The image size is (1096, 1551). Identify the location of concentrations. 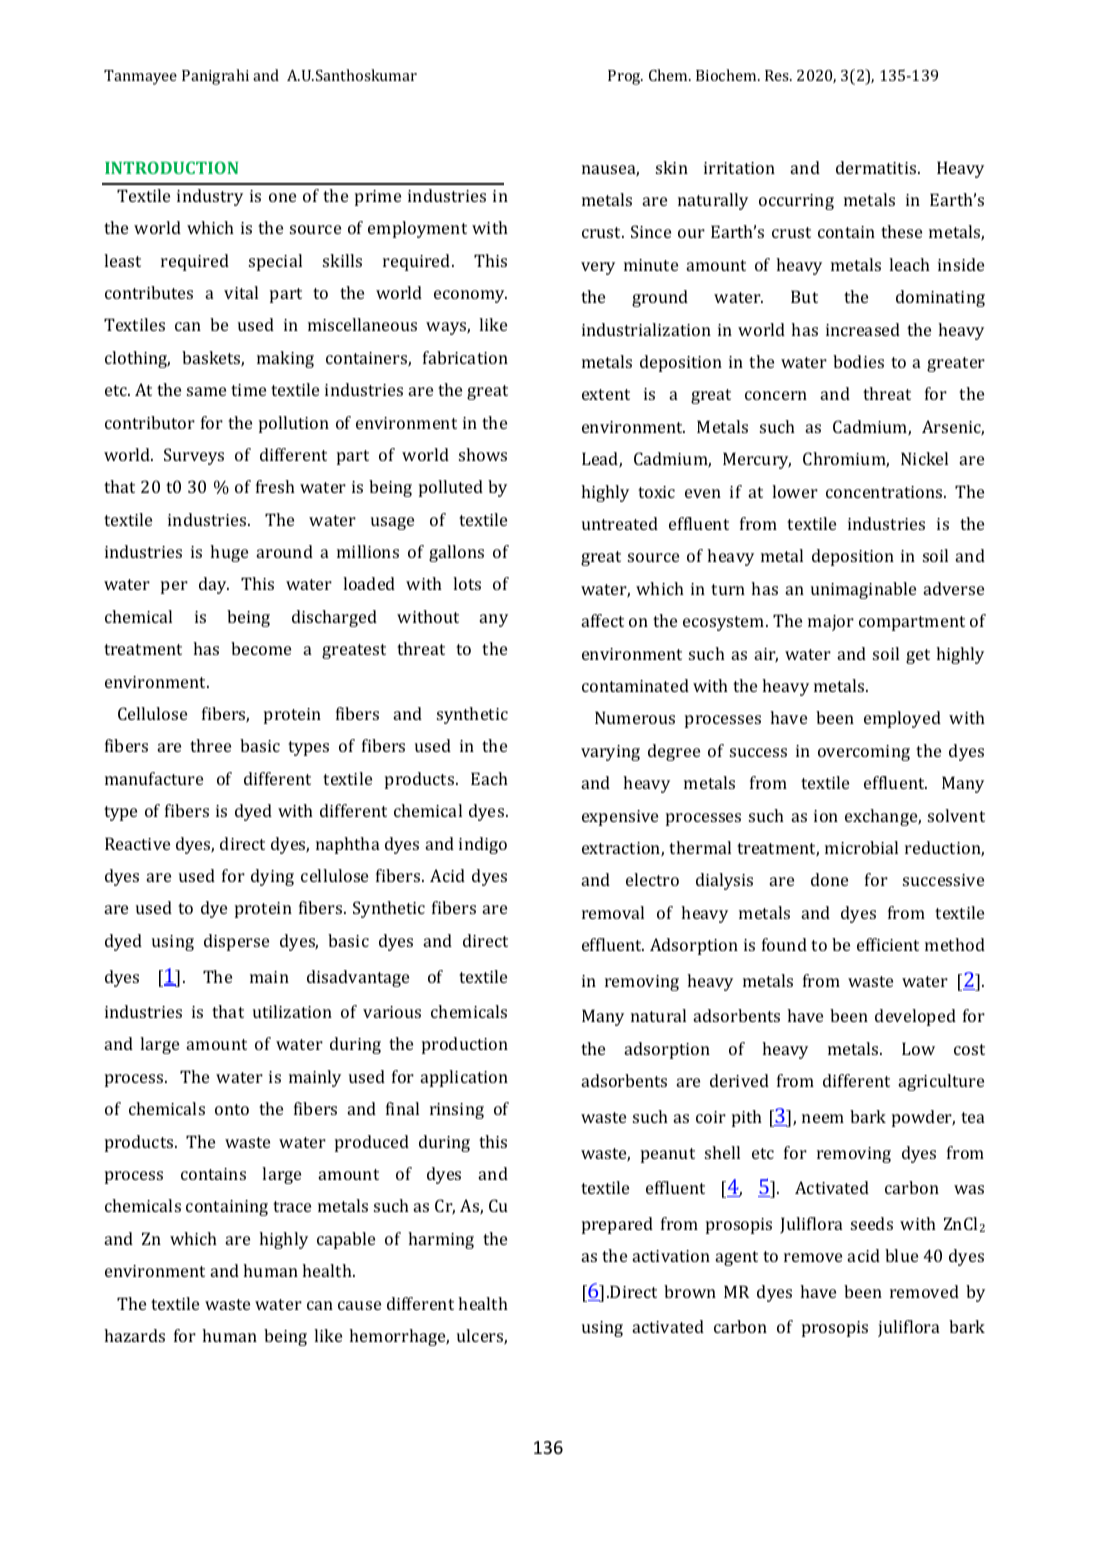
(885, 492).
